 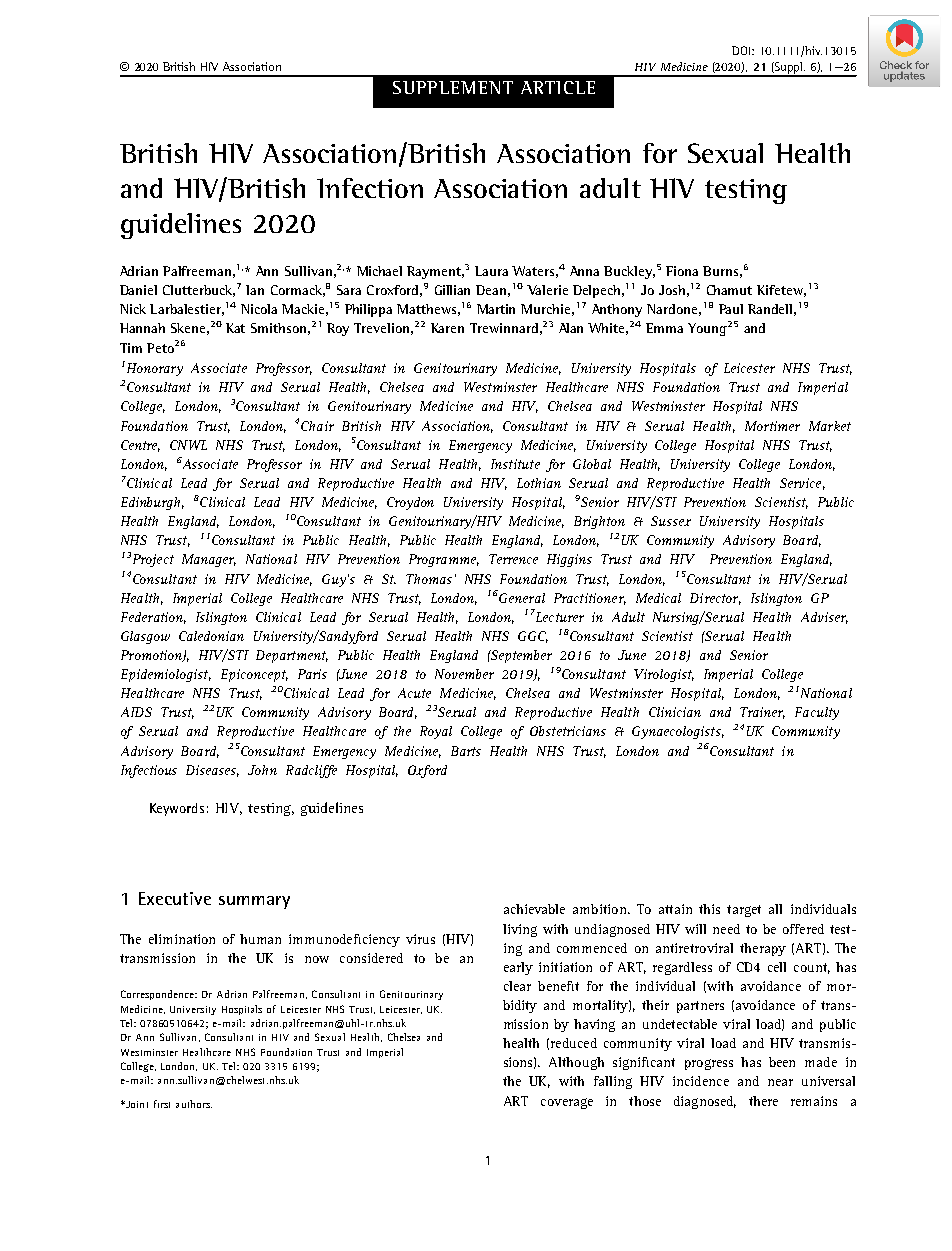 What do you see at coordinates (744, 911) in the screenshot?
I see `target` at bounding box center [744, 911].
